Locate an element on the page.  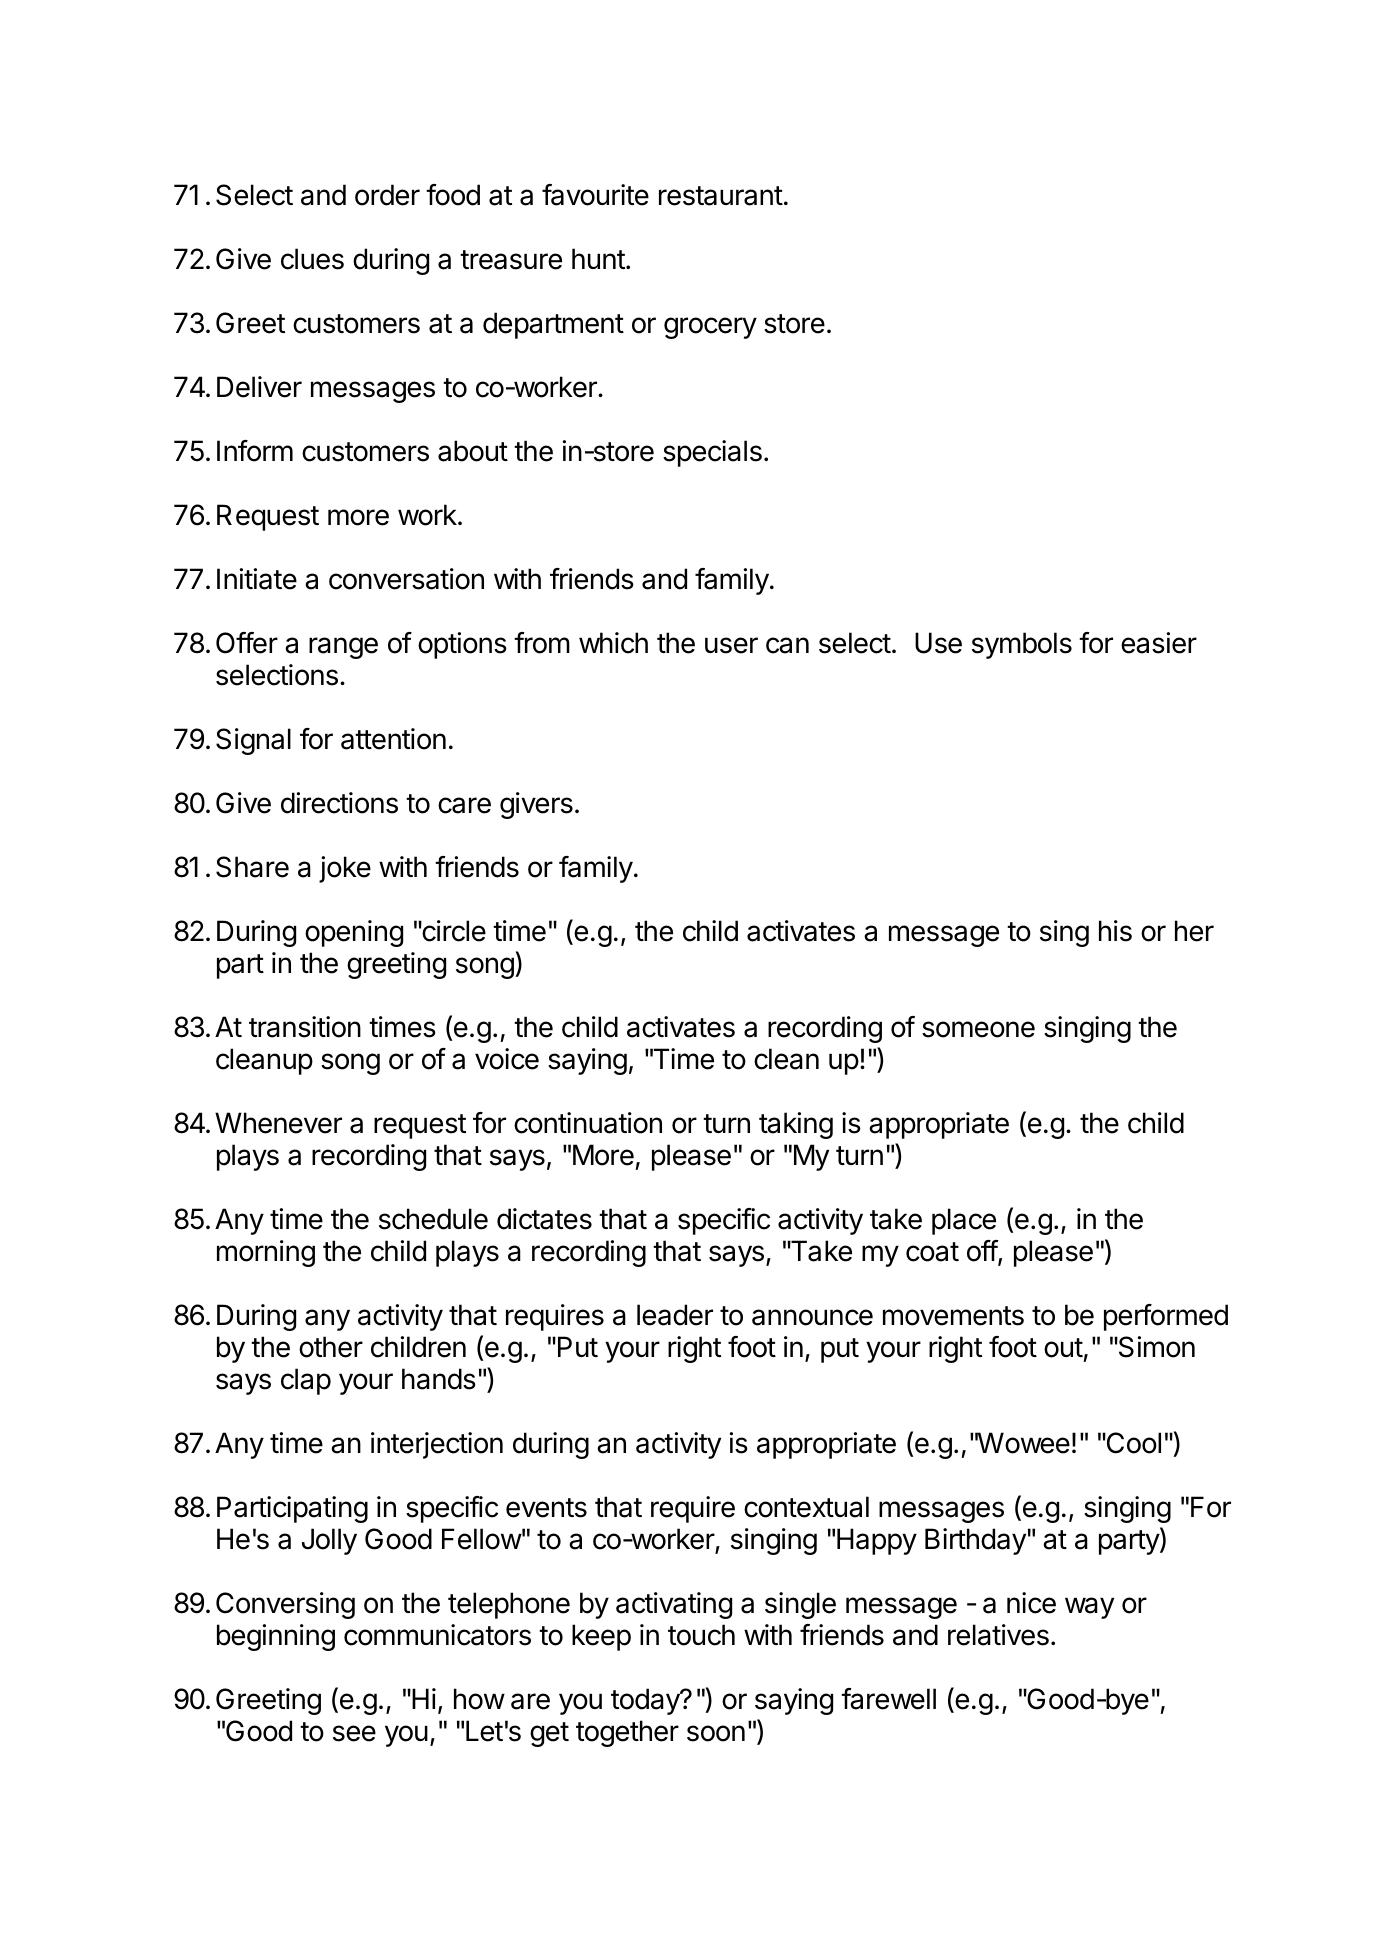
soon is located at coordinates (716, 1733).
